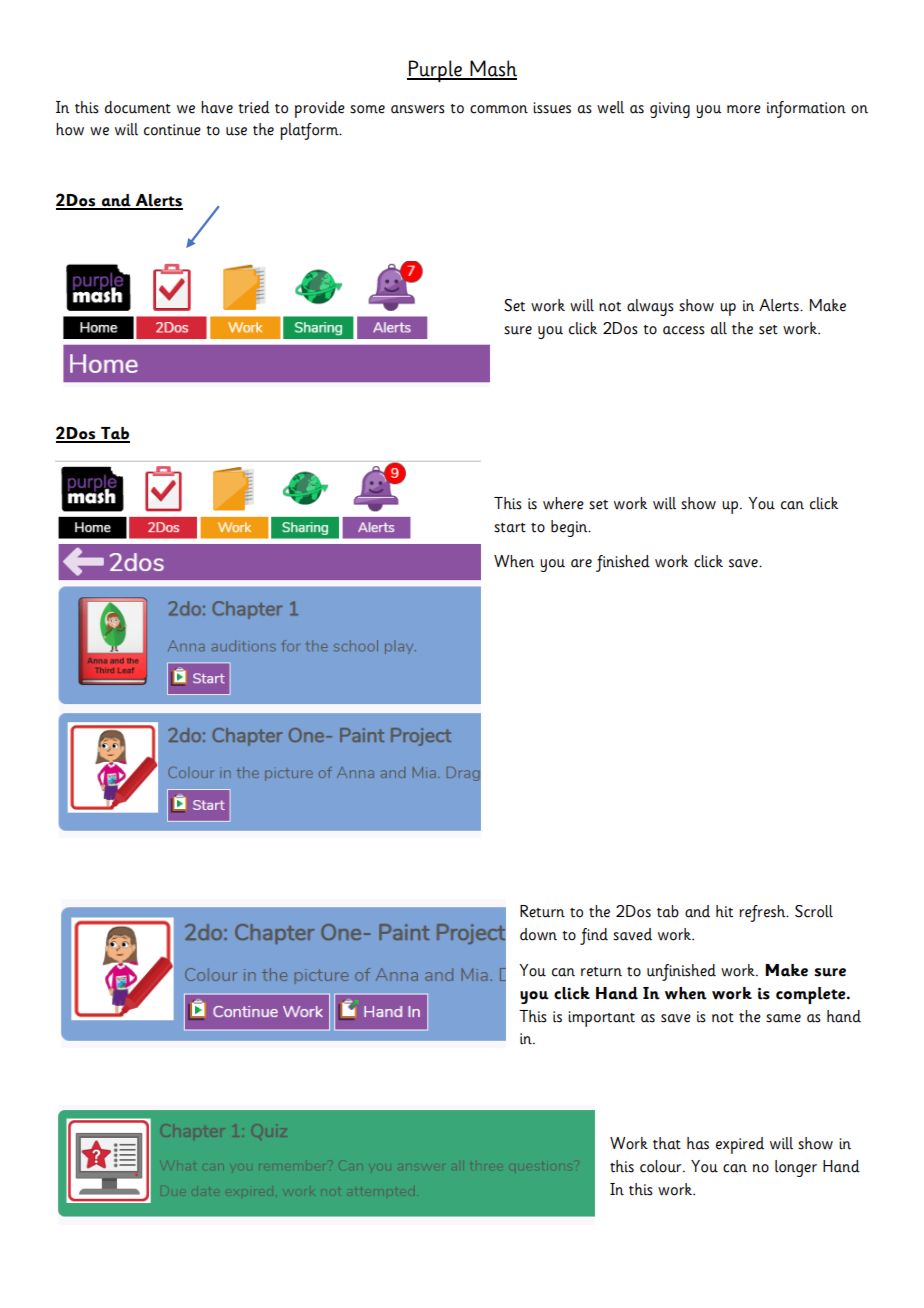 Image resolution: width=924 pixels, height=1308 pixels. Describe the element at coordinates (601, 1019) in the page. I see `important` at that location.
